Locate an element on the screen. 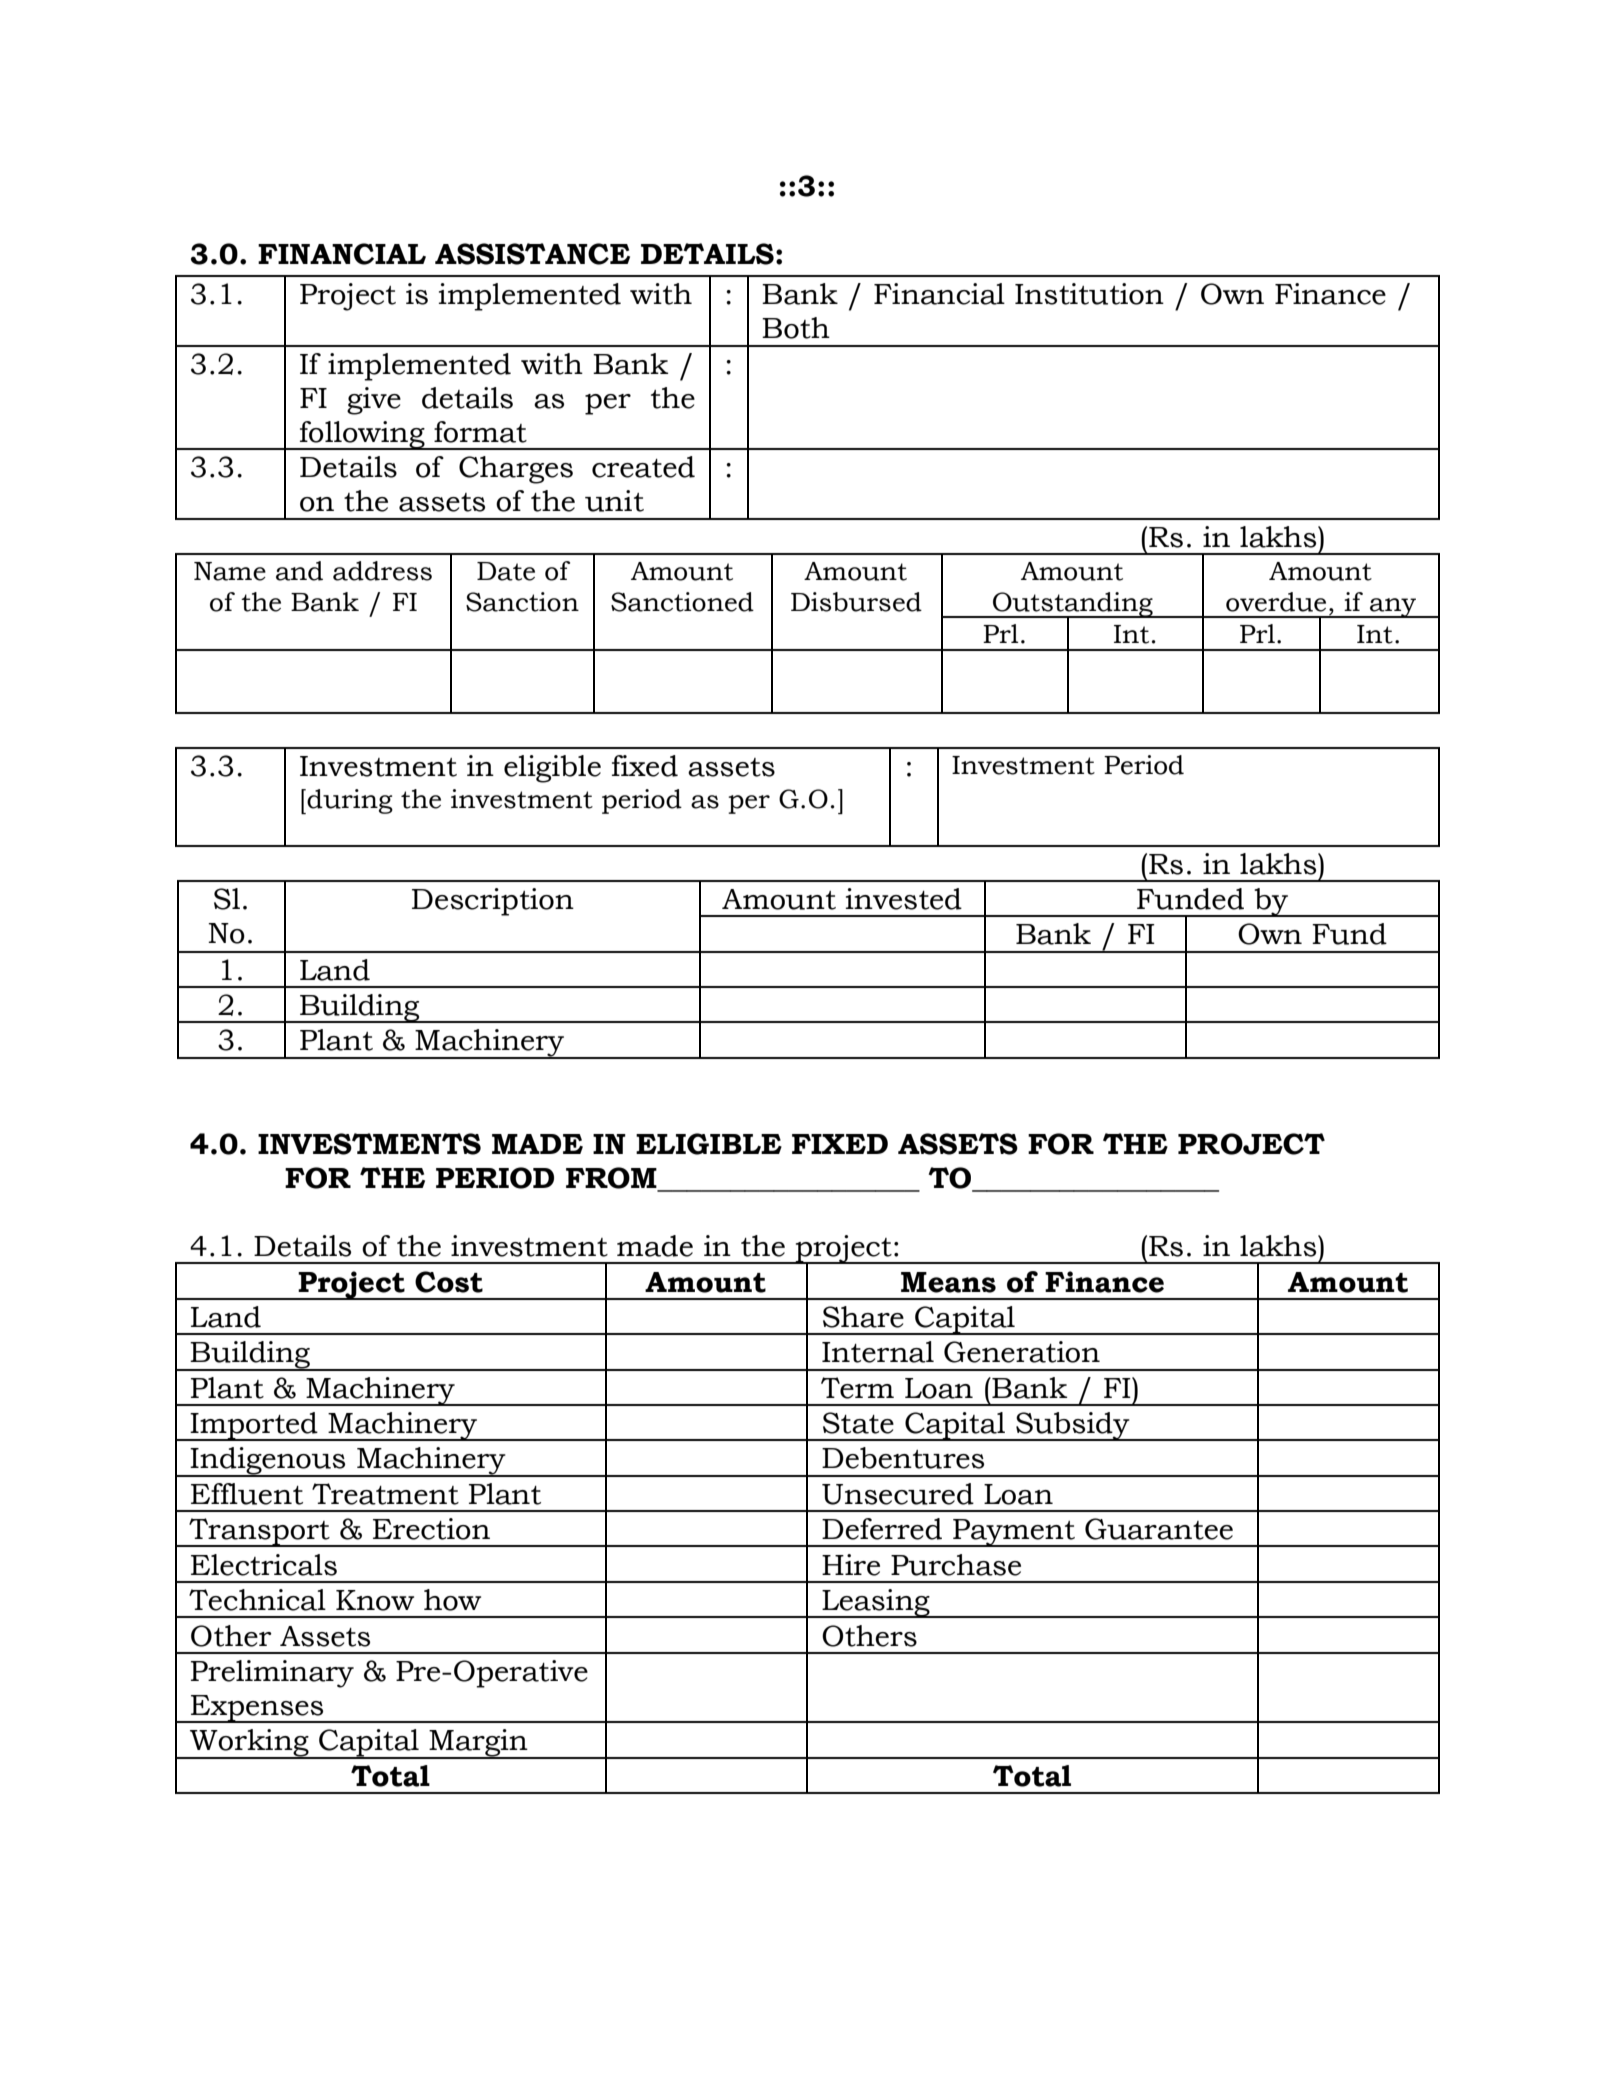 The image size is (1614, 2089). Preliminary is located at coordinates (272, 1674).
